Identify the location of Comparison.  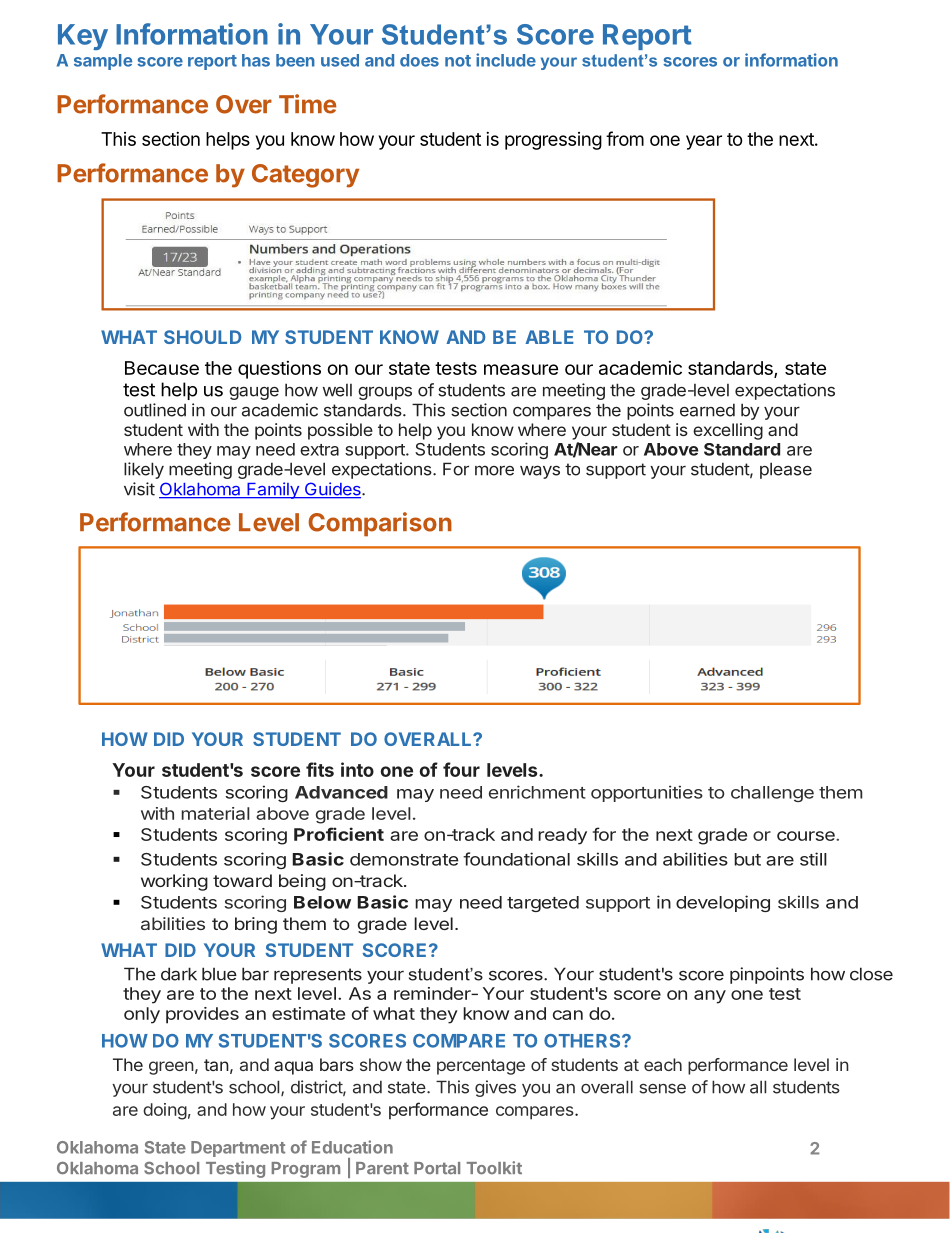
(380, 524).
